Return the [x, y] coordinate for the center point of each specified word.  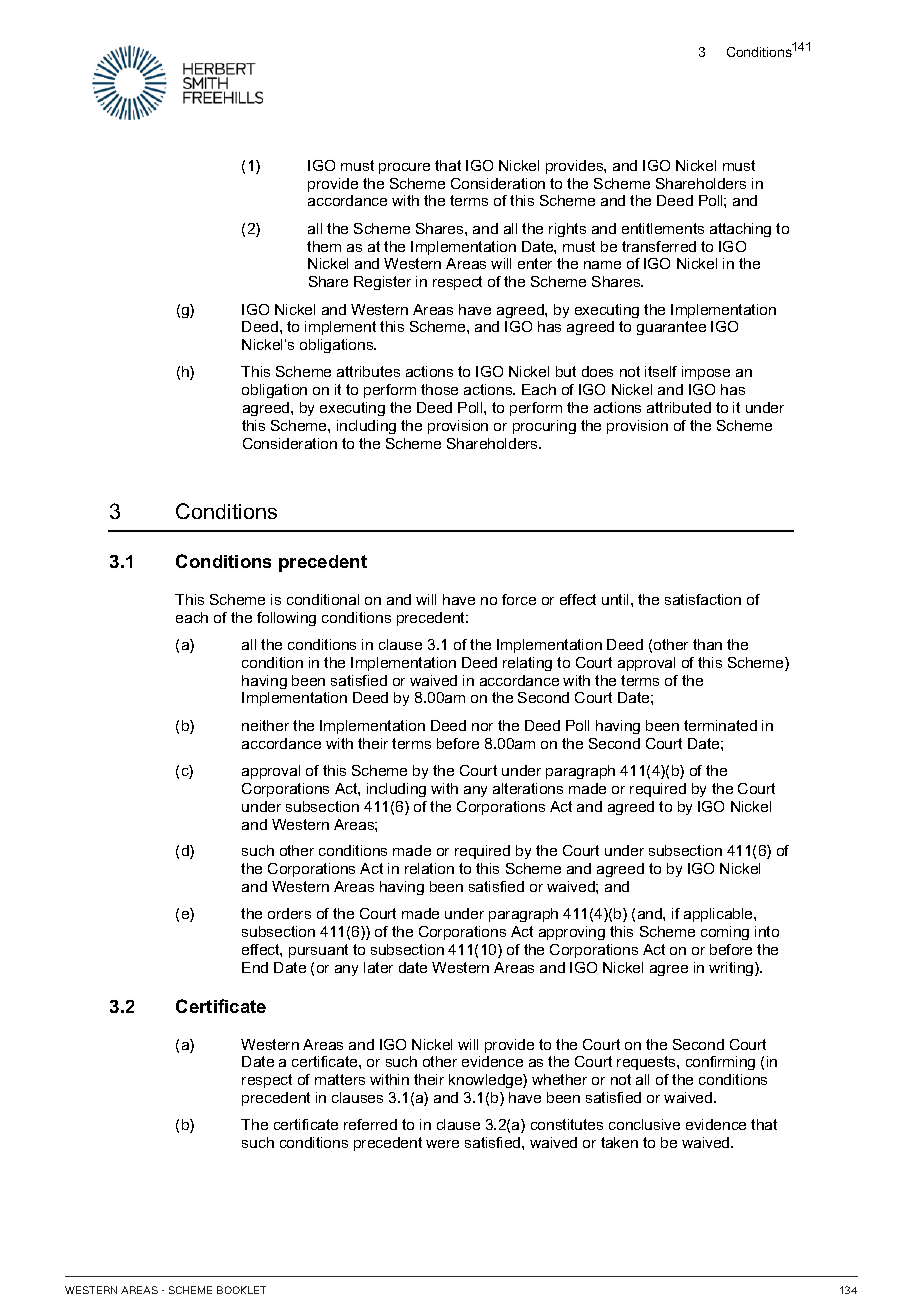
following [286, 619]
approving [572, 933]
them [324, 246]
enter [535, 263]
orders [289, 913]
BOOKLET [241, 1290]
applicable [719, 915]
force [519, 599]
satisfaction [703, 599]
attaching [740, 230]
